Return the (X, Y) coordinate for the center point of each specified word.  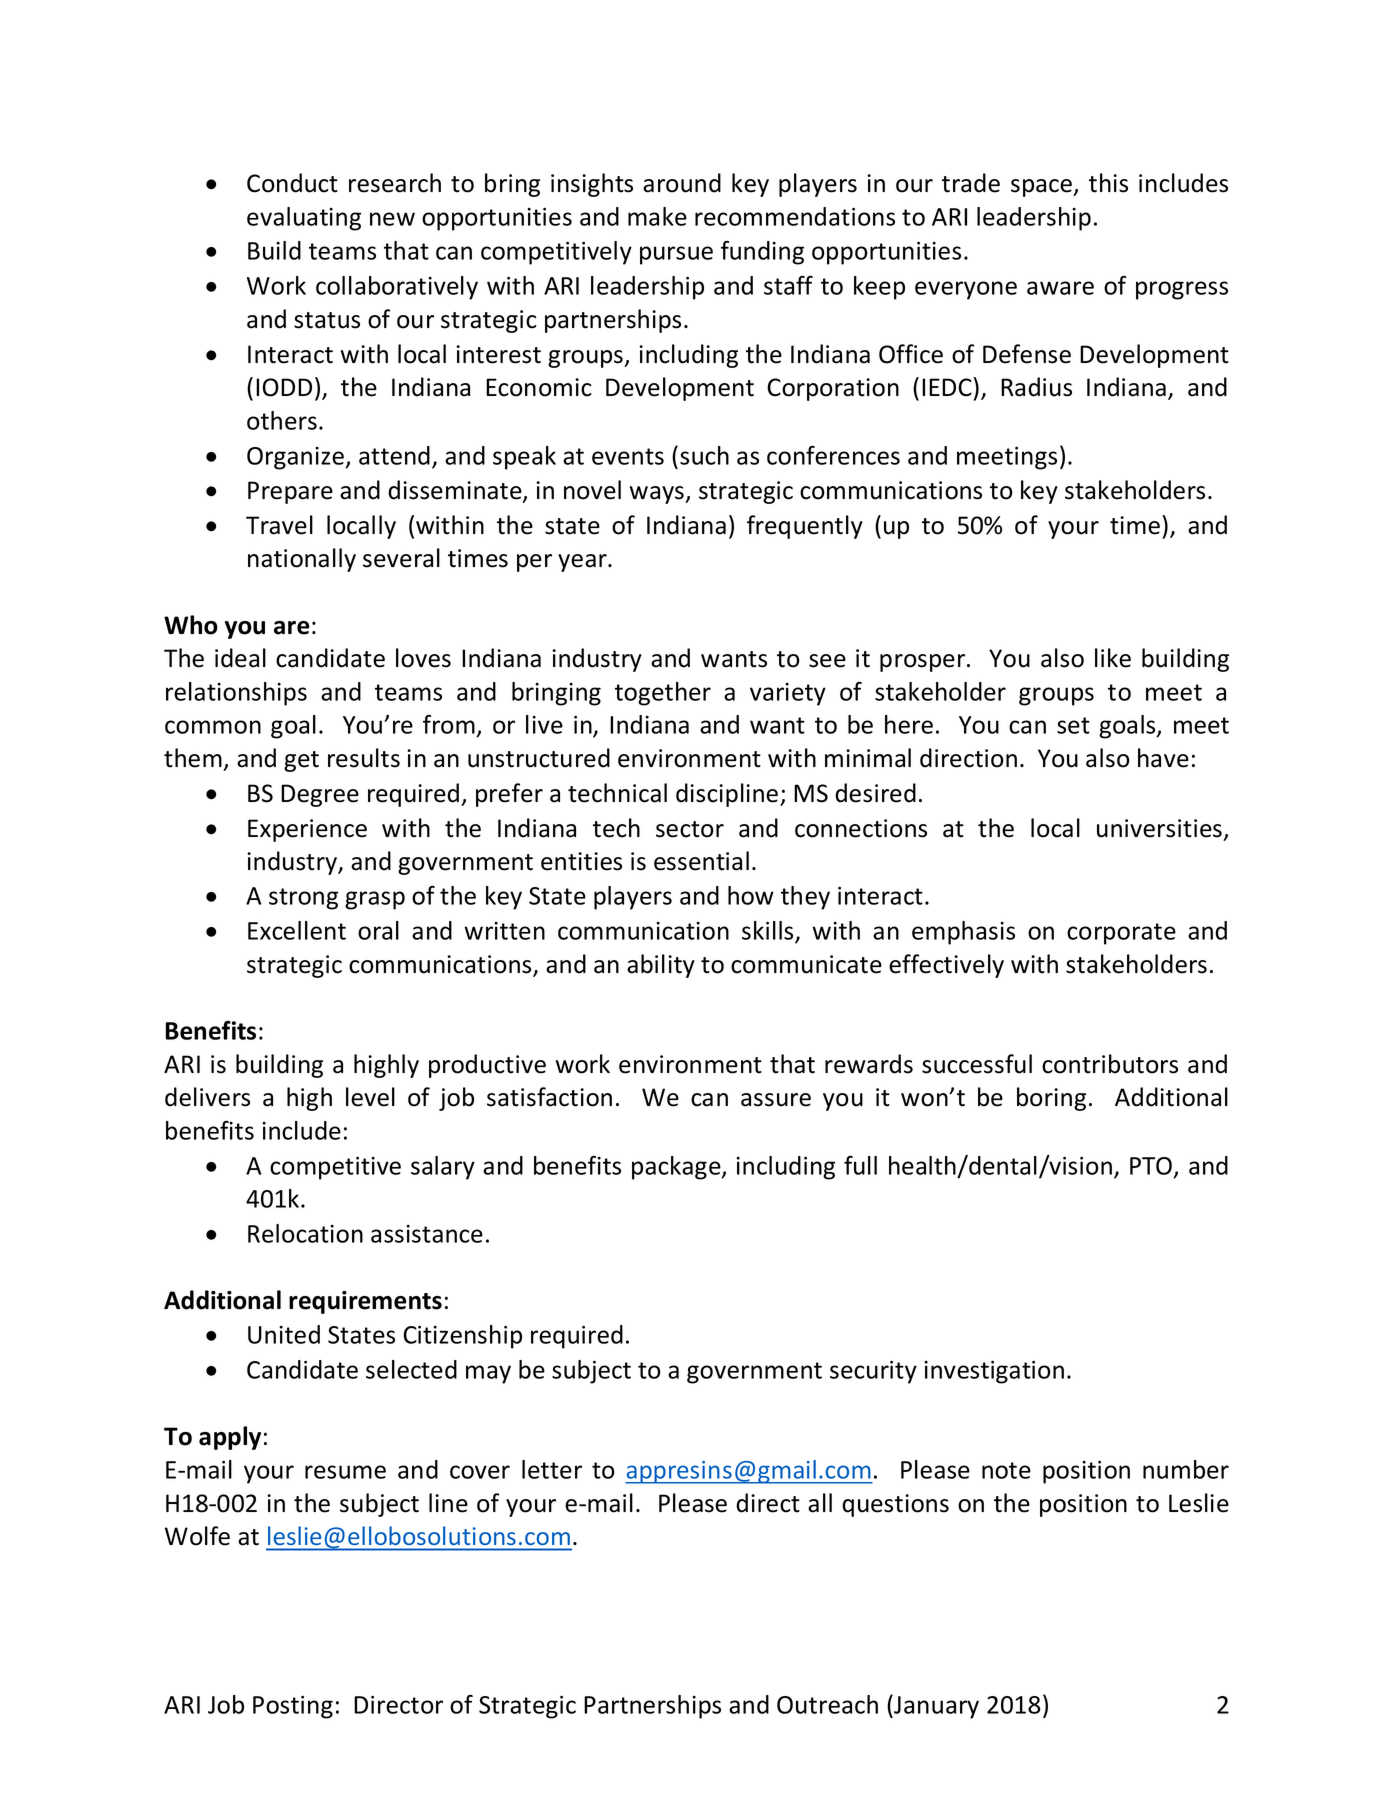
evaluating (304, 219)
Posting (293, 1707)
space (1043, 188)
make (657, 216)
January (935, 1706)
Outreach (827, 1704)
